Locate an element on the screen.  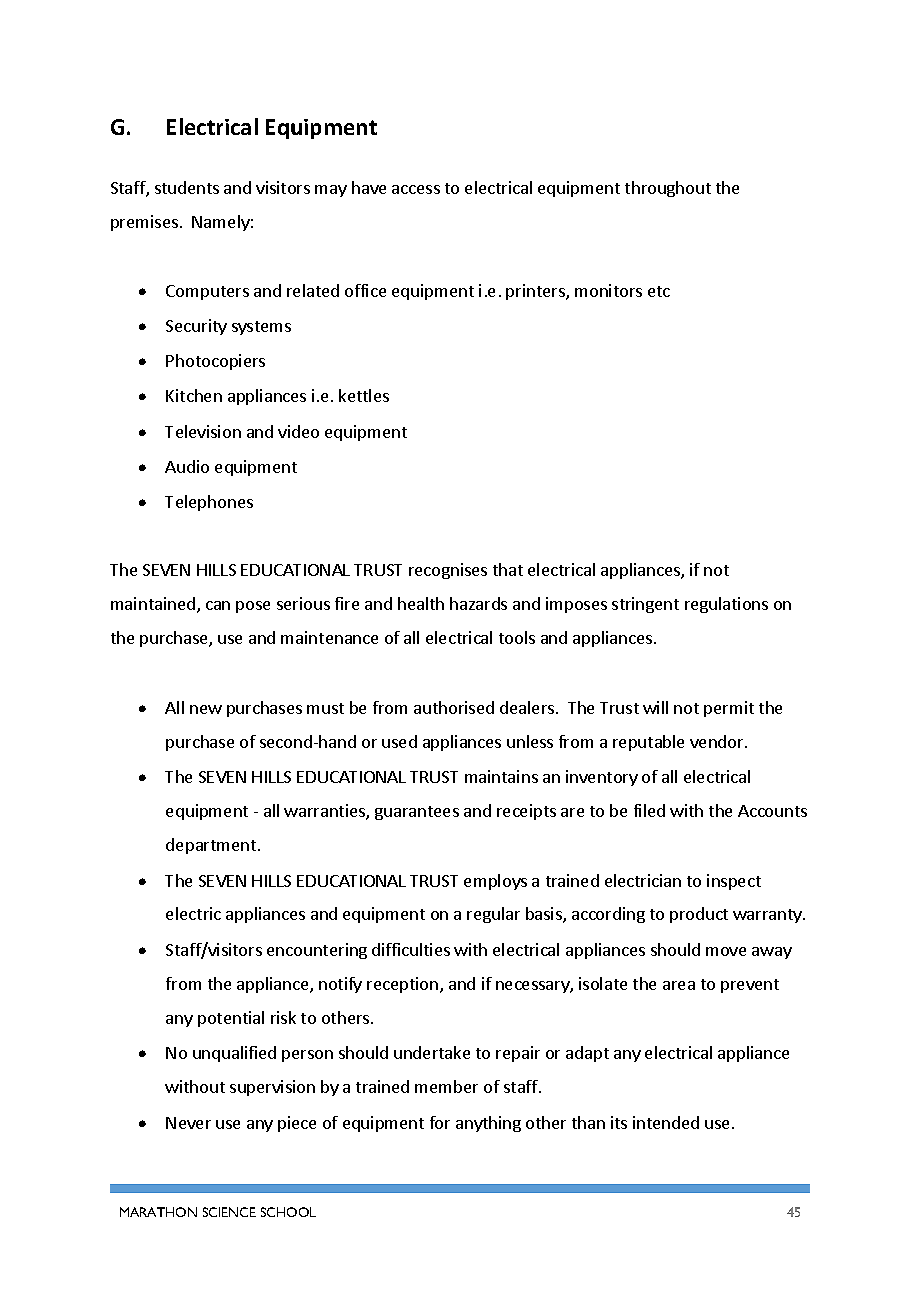
employs is located at coordinates (495, 882).
